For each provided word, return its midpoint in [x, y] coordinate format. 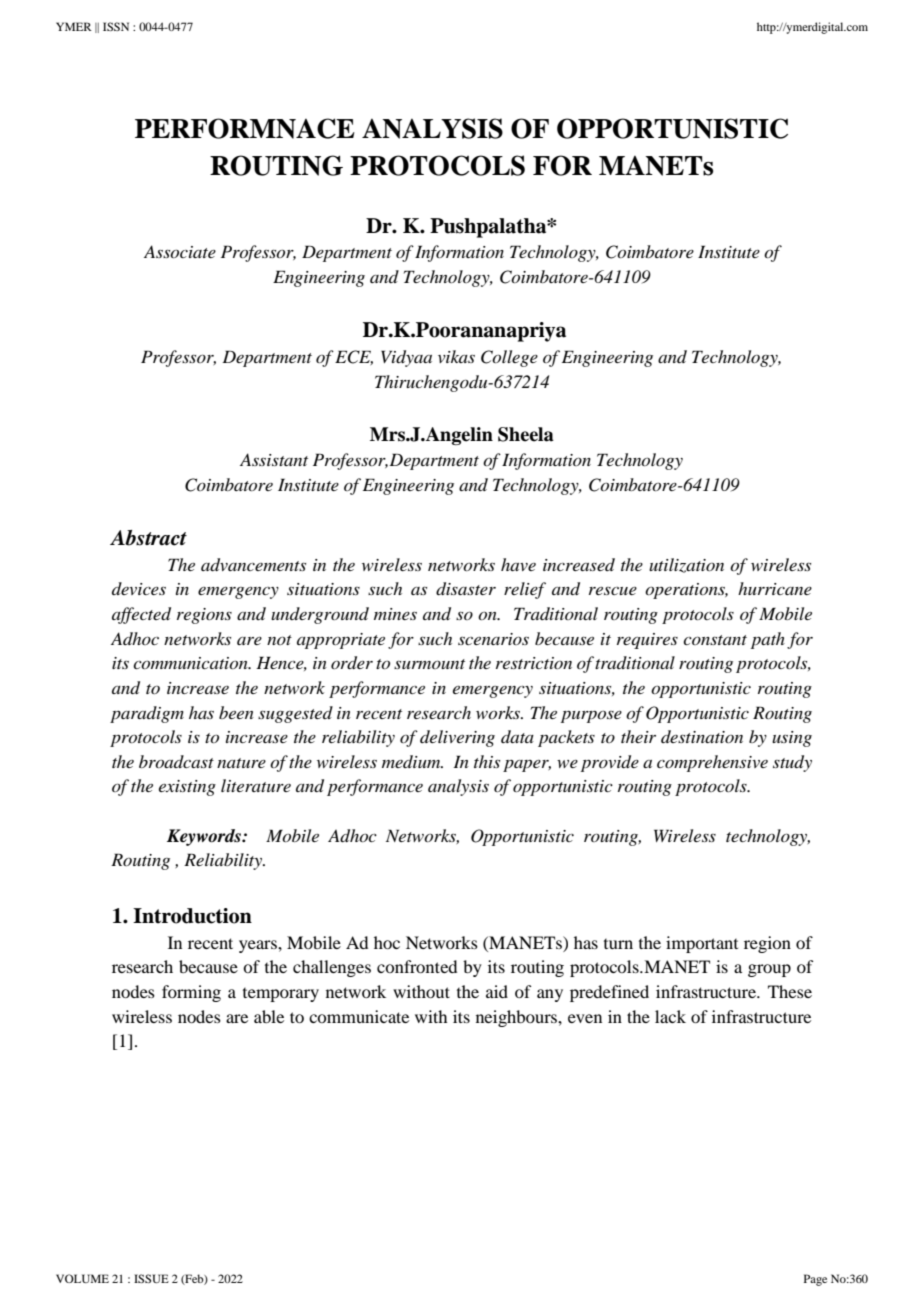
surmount [429, 664]
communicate [359, 1016]
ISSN [116, 26]
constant [715, 640]
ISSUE [151, 1278]
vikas [456, 356]
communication [191, 663]
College [509, 358]
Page [815, 1280]
